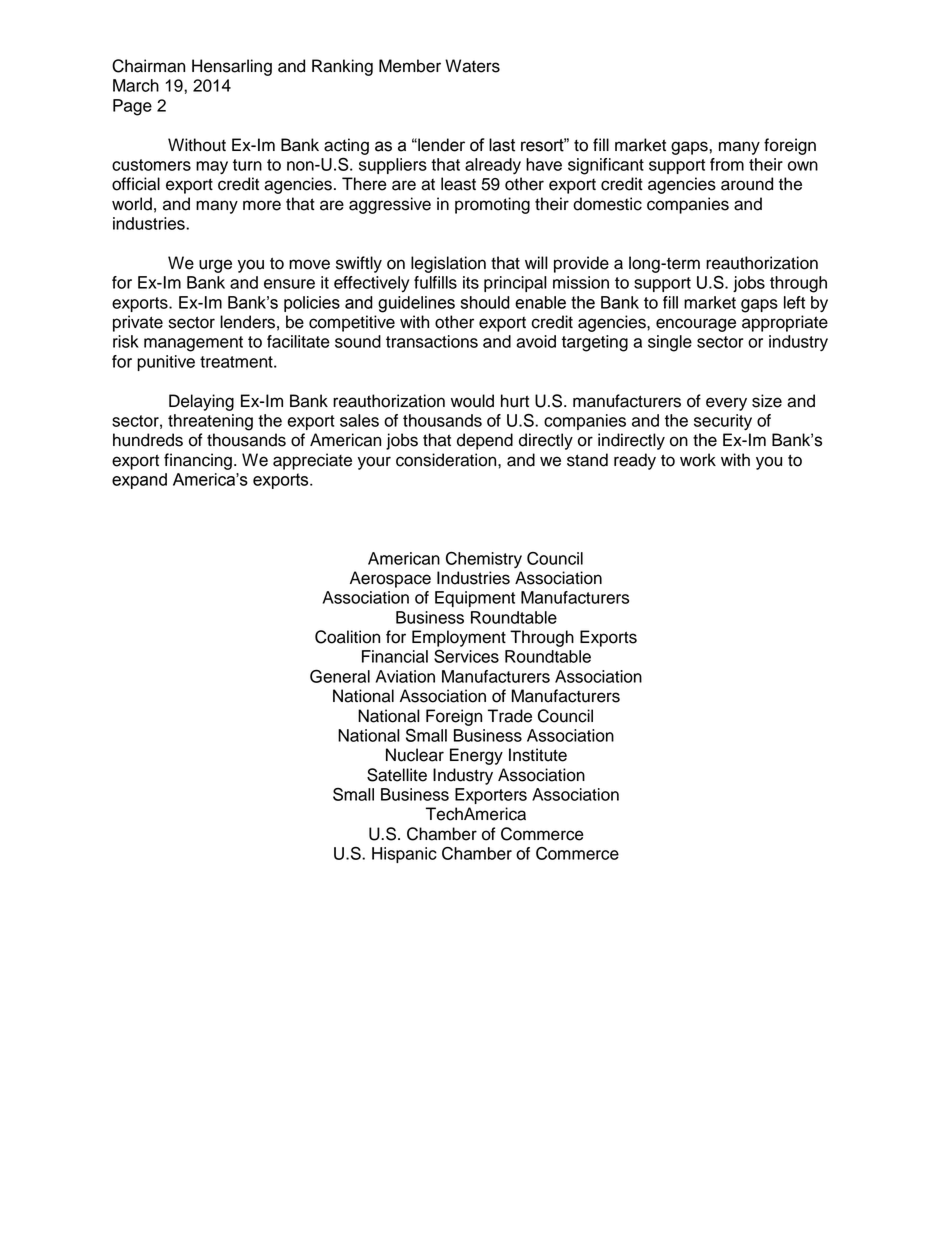 The image size is (952, 1233). What do you see at coordinates (727, 164) in the page?
I see `from` at bounding box center [727, 164].
